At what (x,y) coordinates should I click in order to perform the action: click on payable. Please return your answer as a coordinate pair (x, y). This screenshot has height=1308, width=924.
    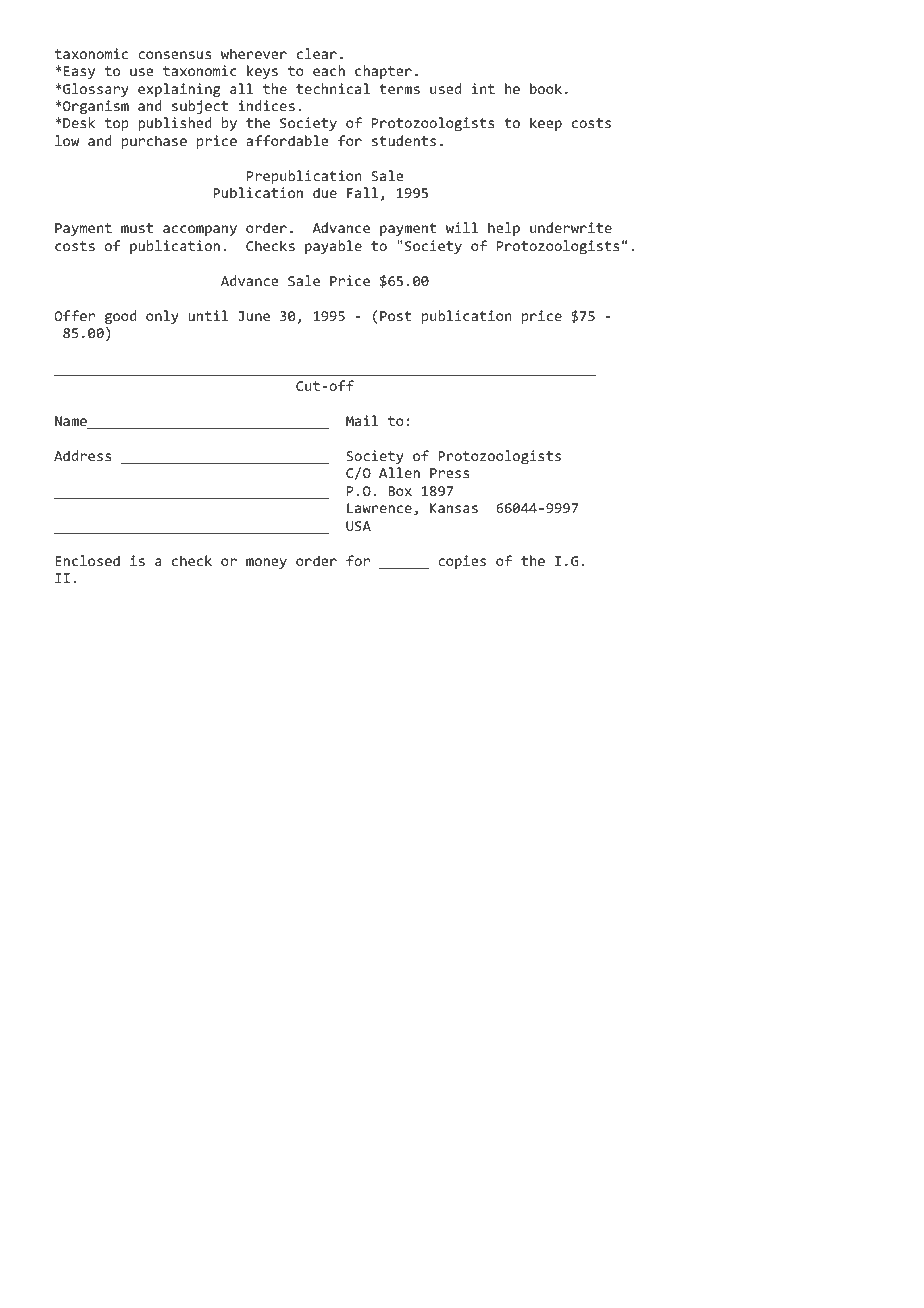
    Looking at the image, I should click on (333, 247).
